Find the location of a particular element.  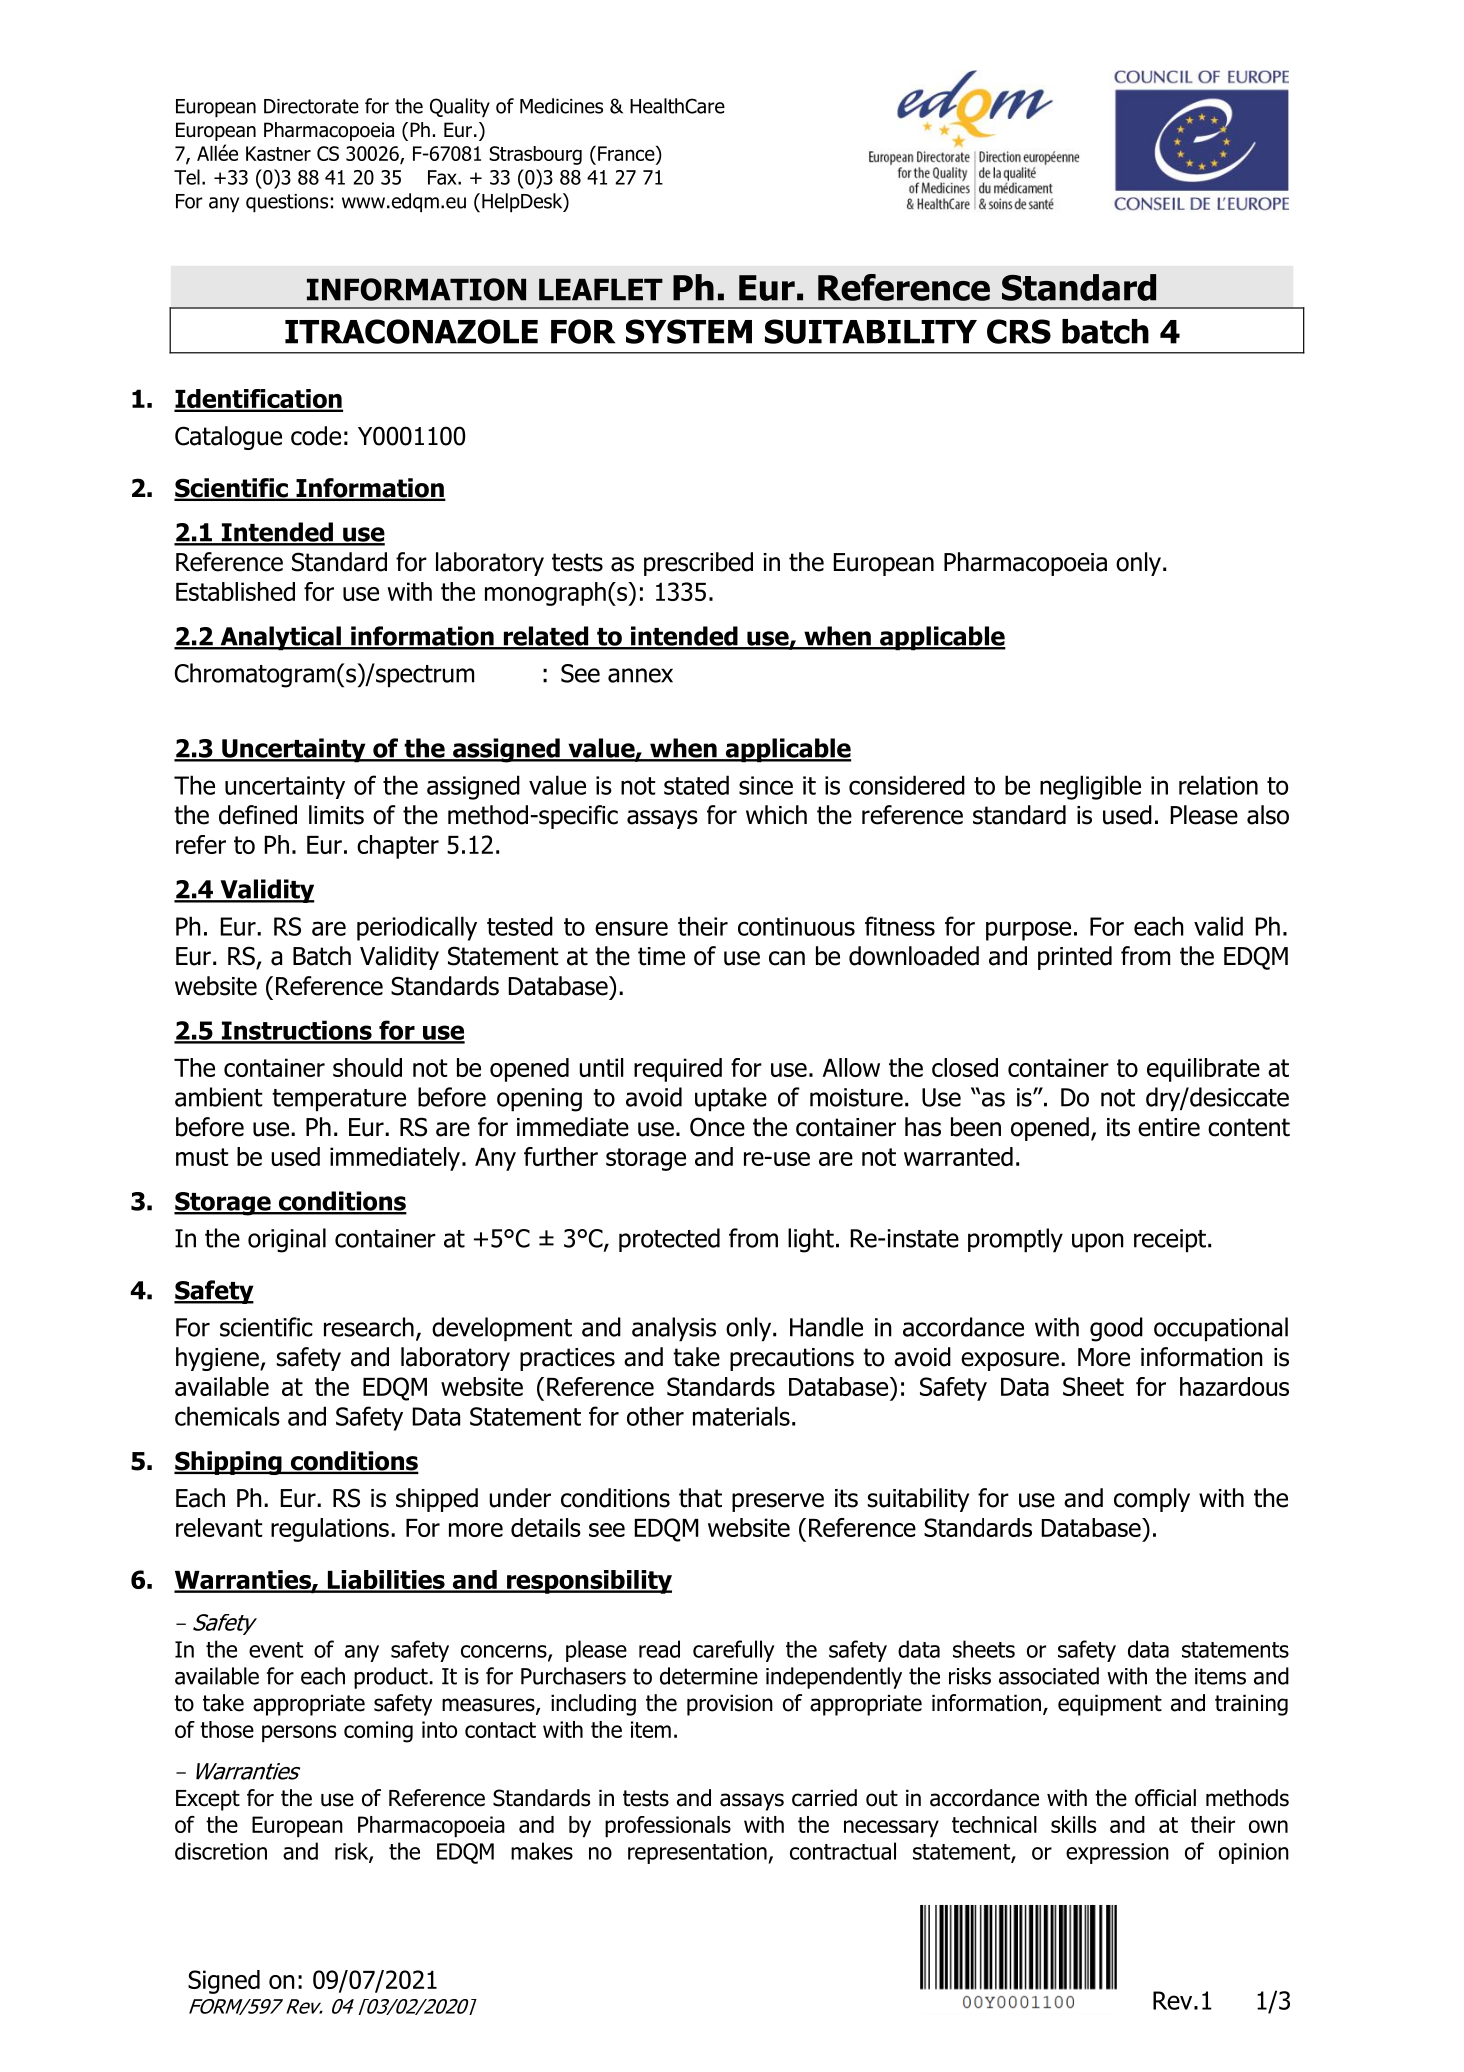

receipt is located at coordinates (1170, 1241).
